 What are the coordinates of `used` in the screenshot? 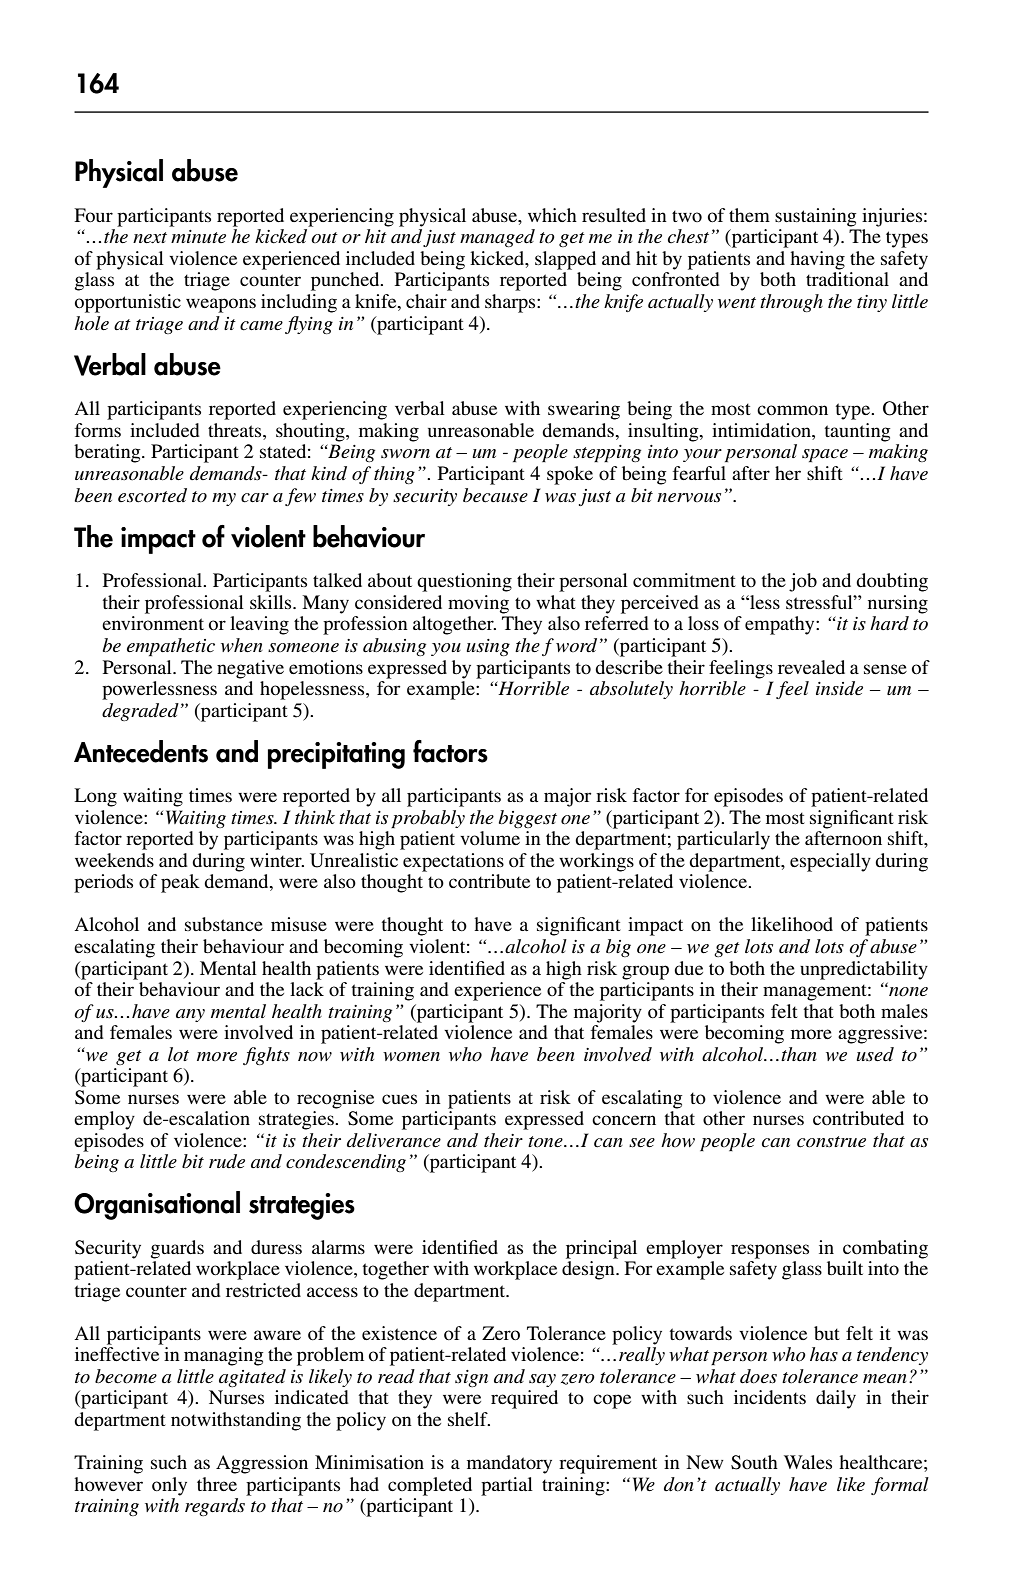 It's located at (875, 1054).
